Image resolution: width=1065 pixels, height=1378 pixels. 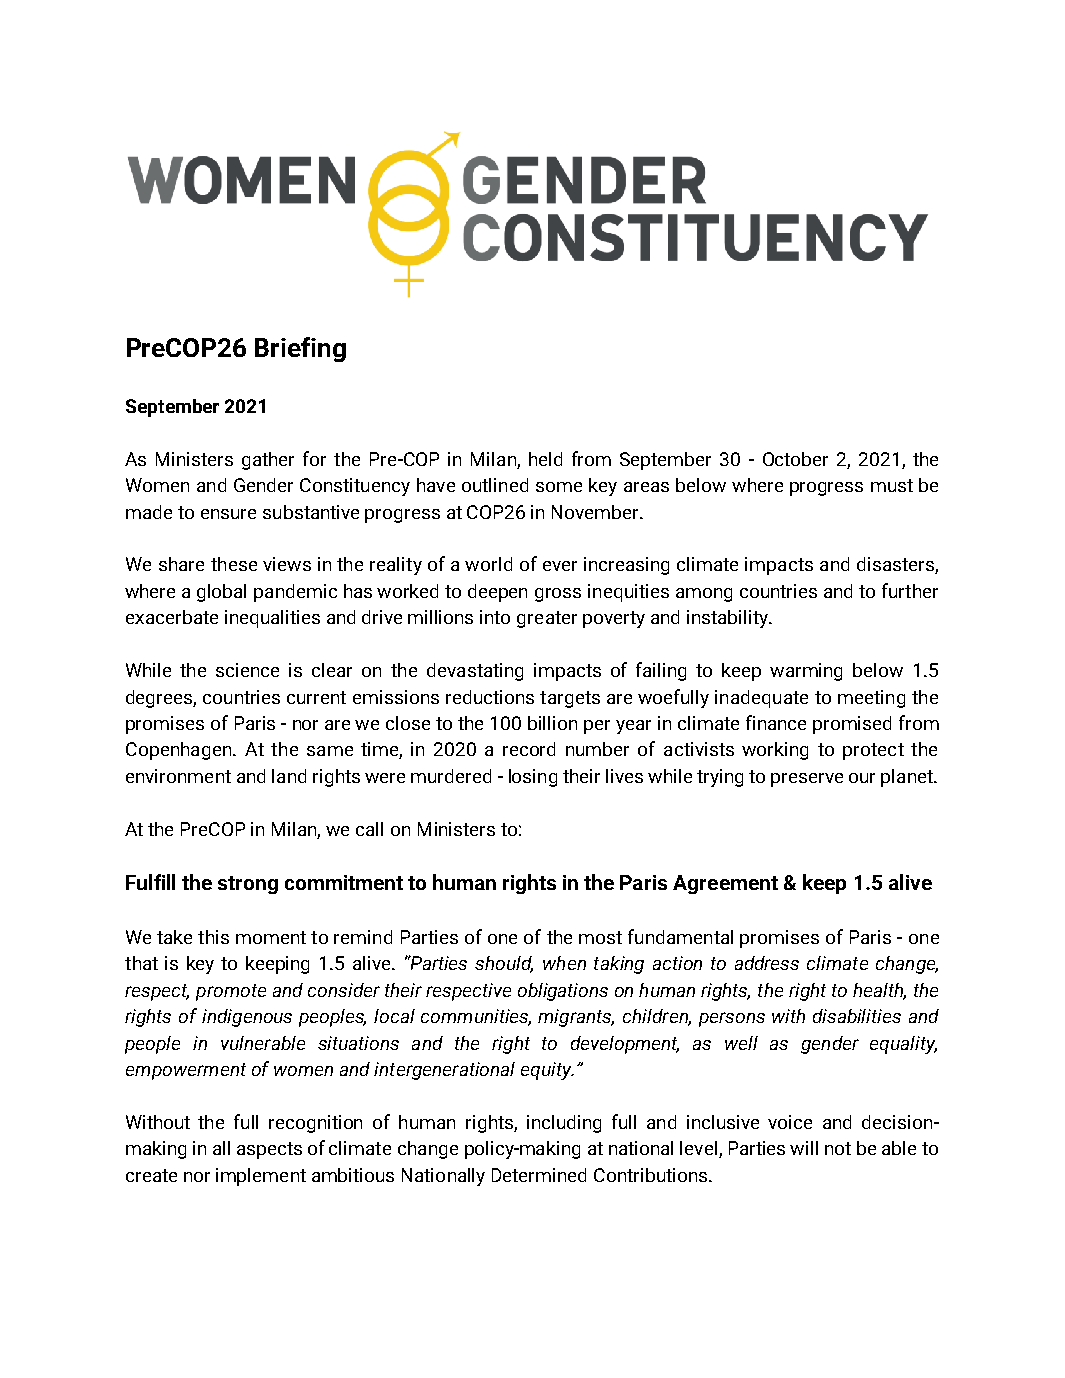 What do you see at coordinates (234, 564) in the document?
I see `these` at bounding box center [234, 564].
